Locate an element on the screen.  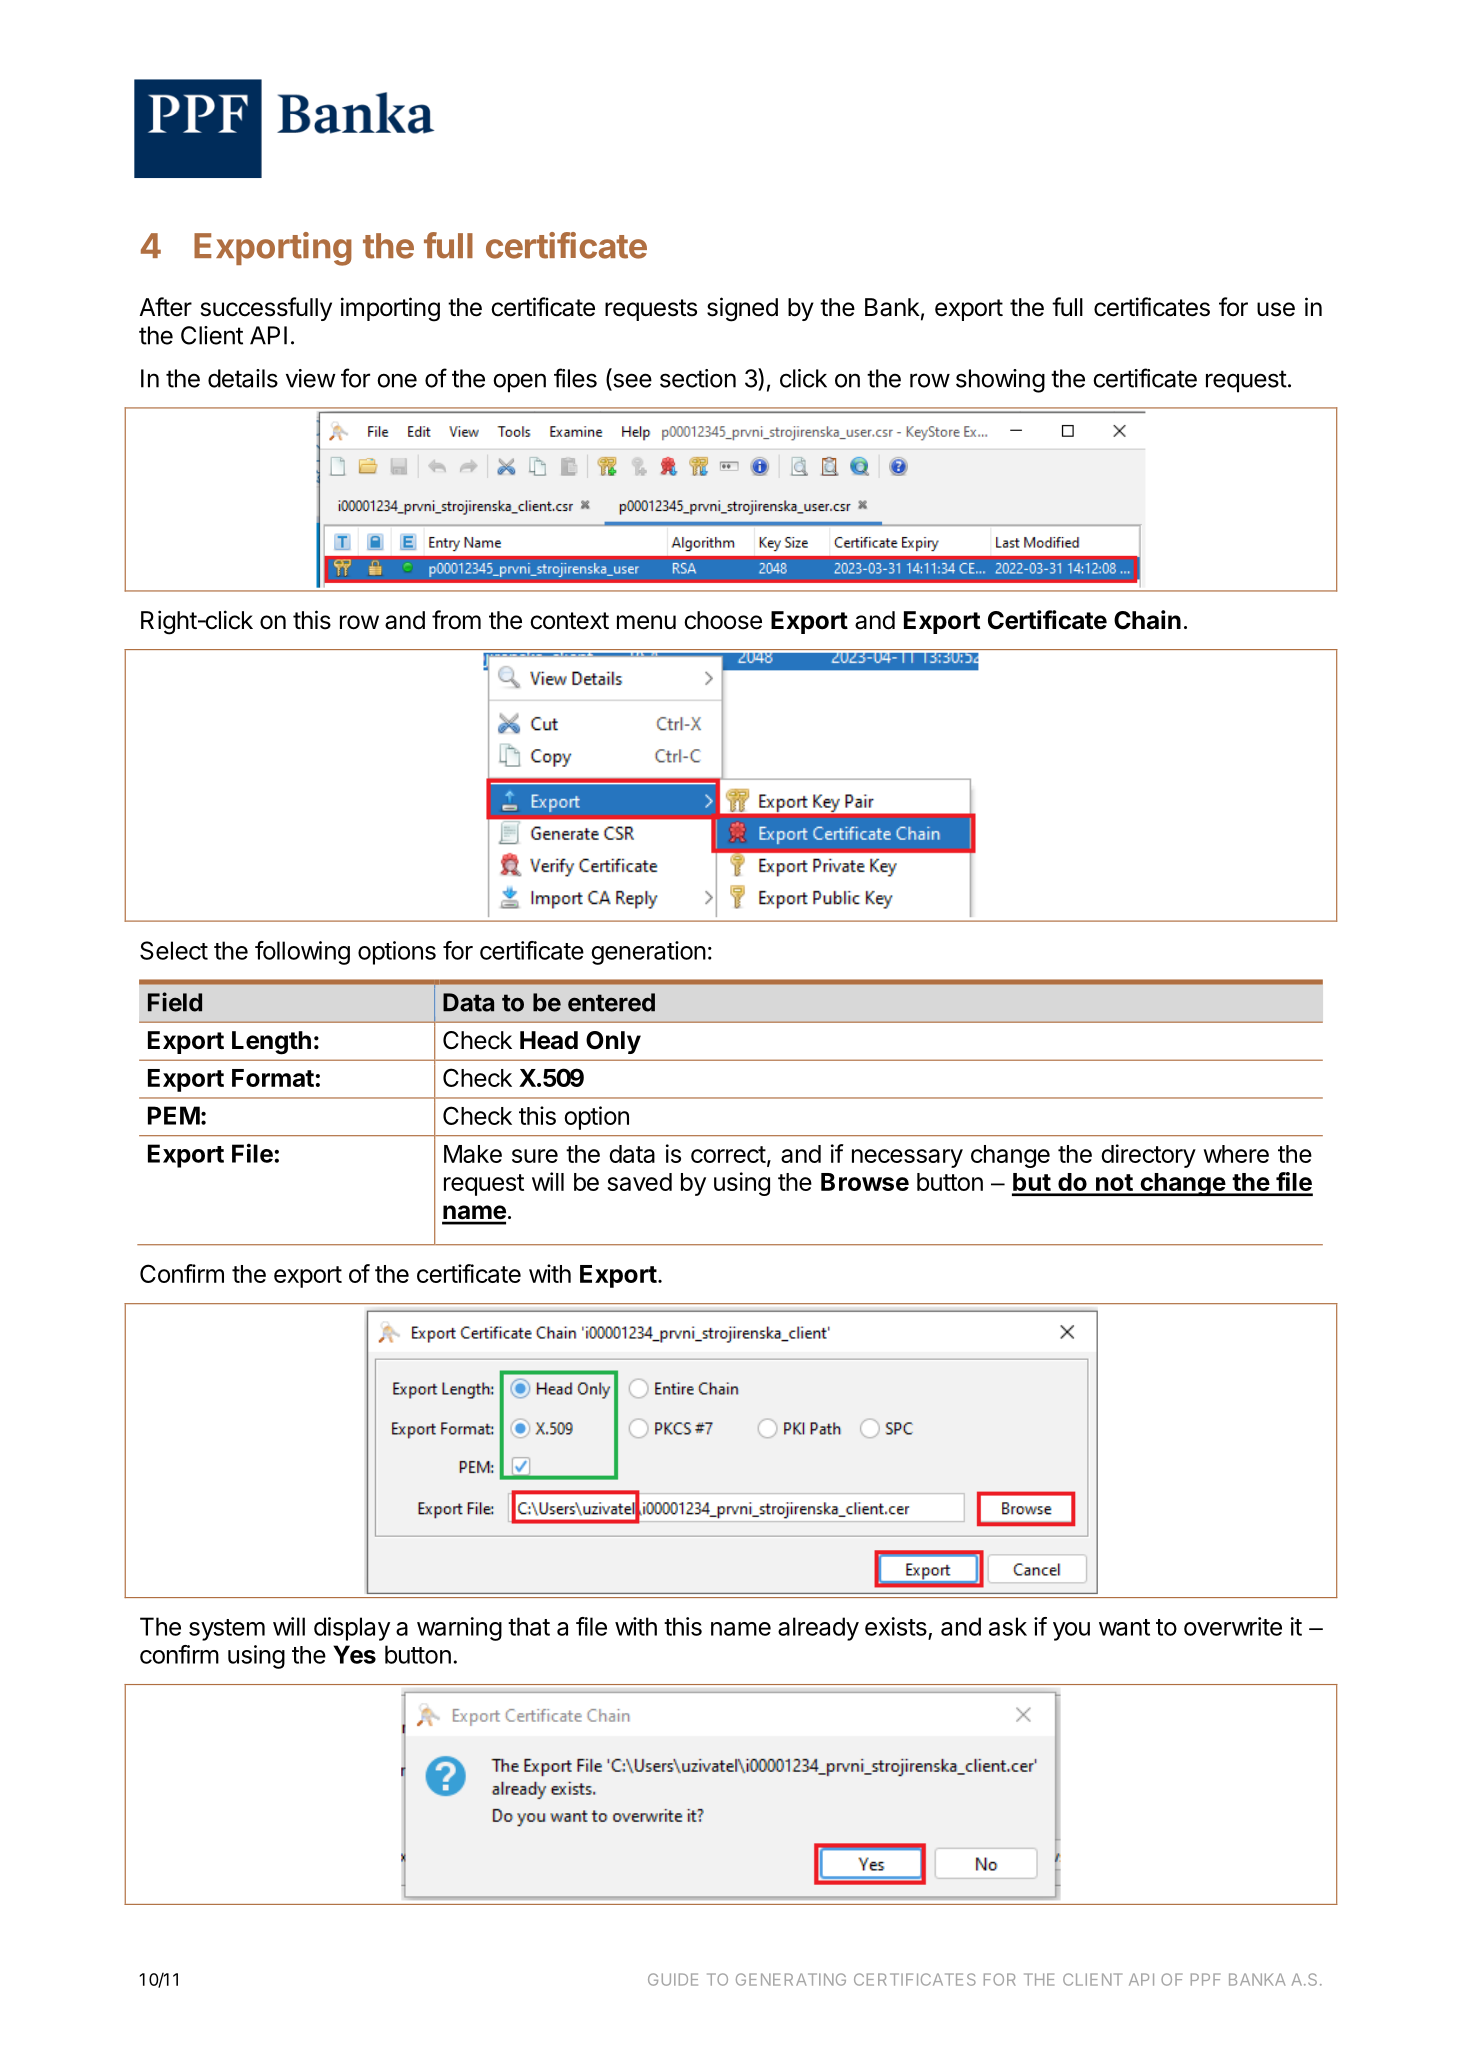
Format is located at coordinates (273, 1078).
